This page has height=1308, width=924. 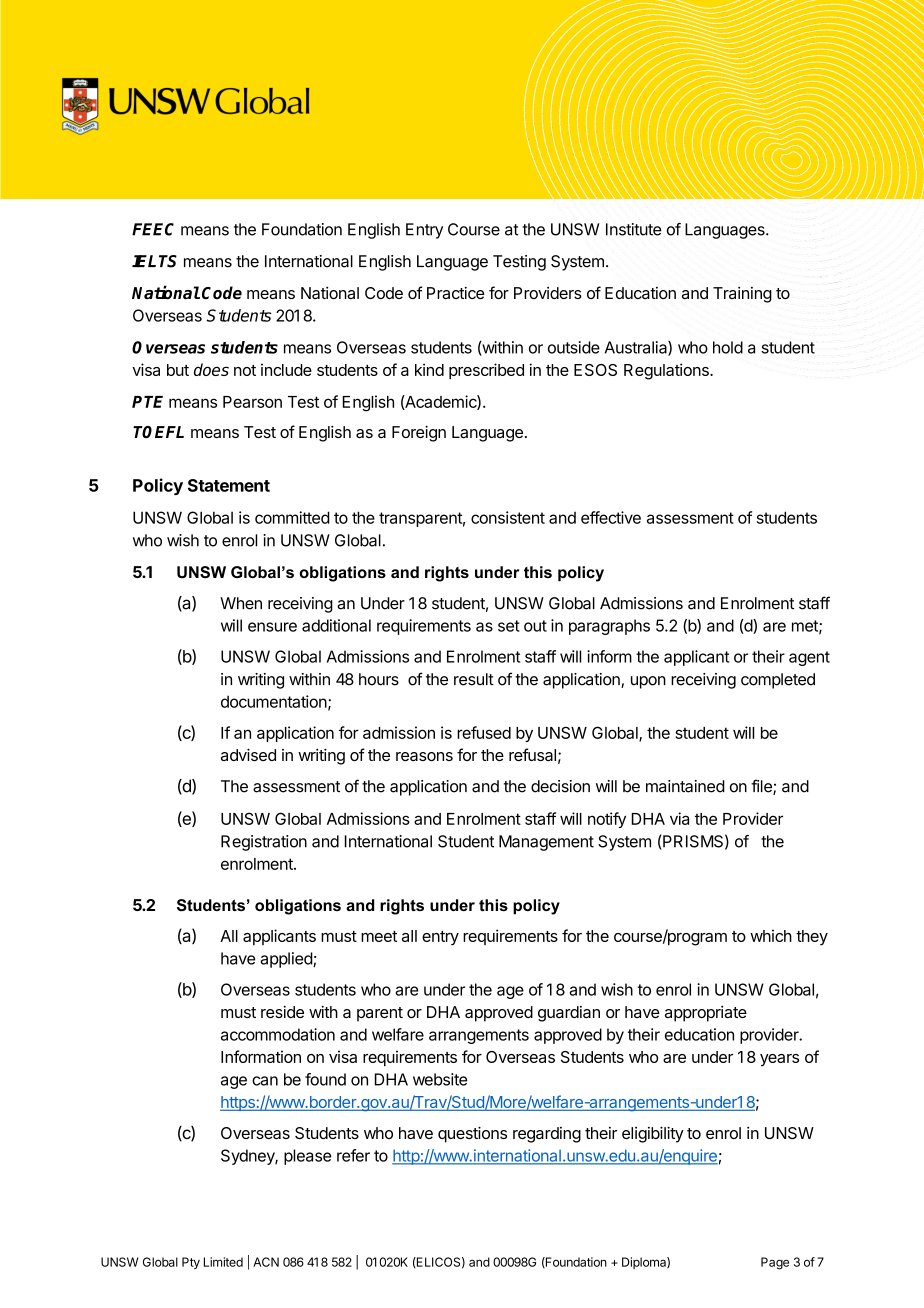 I want to click on agent, so click(x=809, y=658).
